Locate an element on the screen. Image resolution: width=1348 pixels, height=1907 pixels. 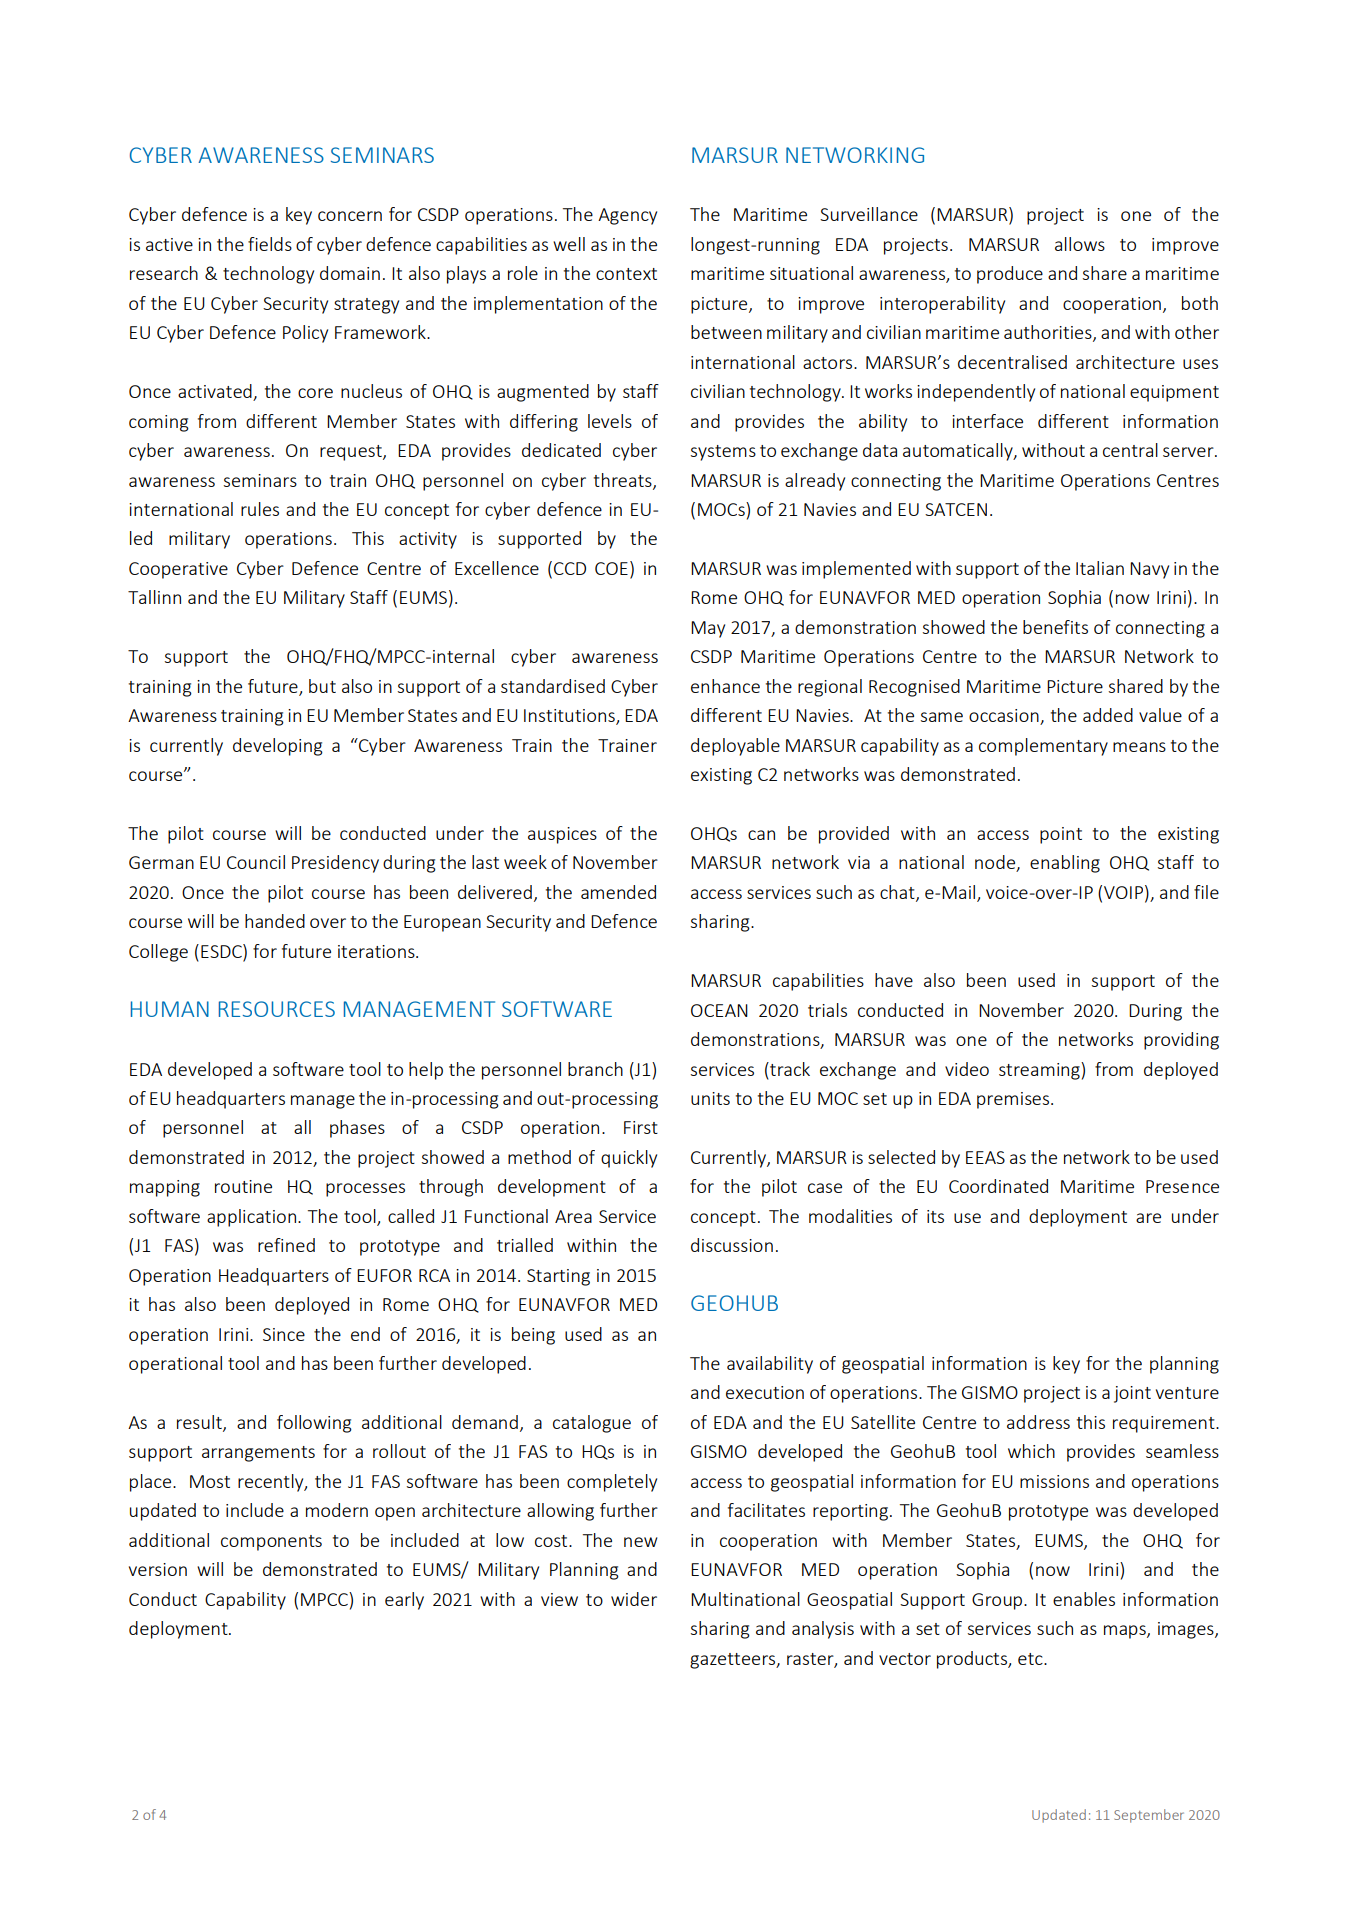
developing is located at coordinates (278, 747).
